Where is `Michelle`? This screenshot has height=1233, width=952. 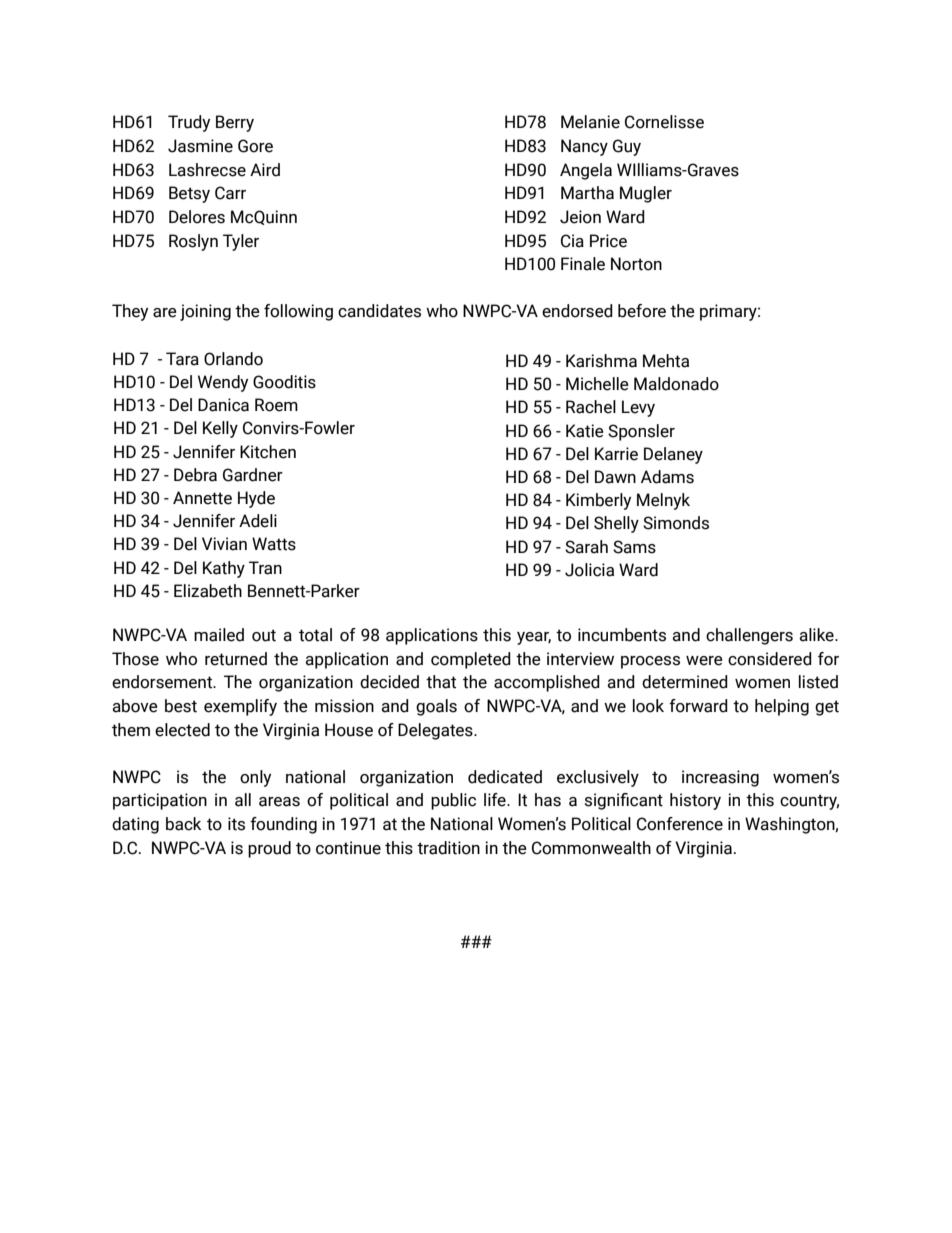 Michelle is located at coordinates (597, 384).
